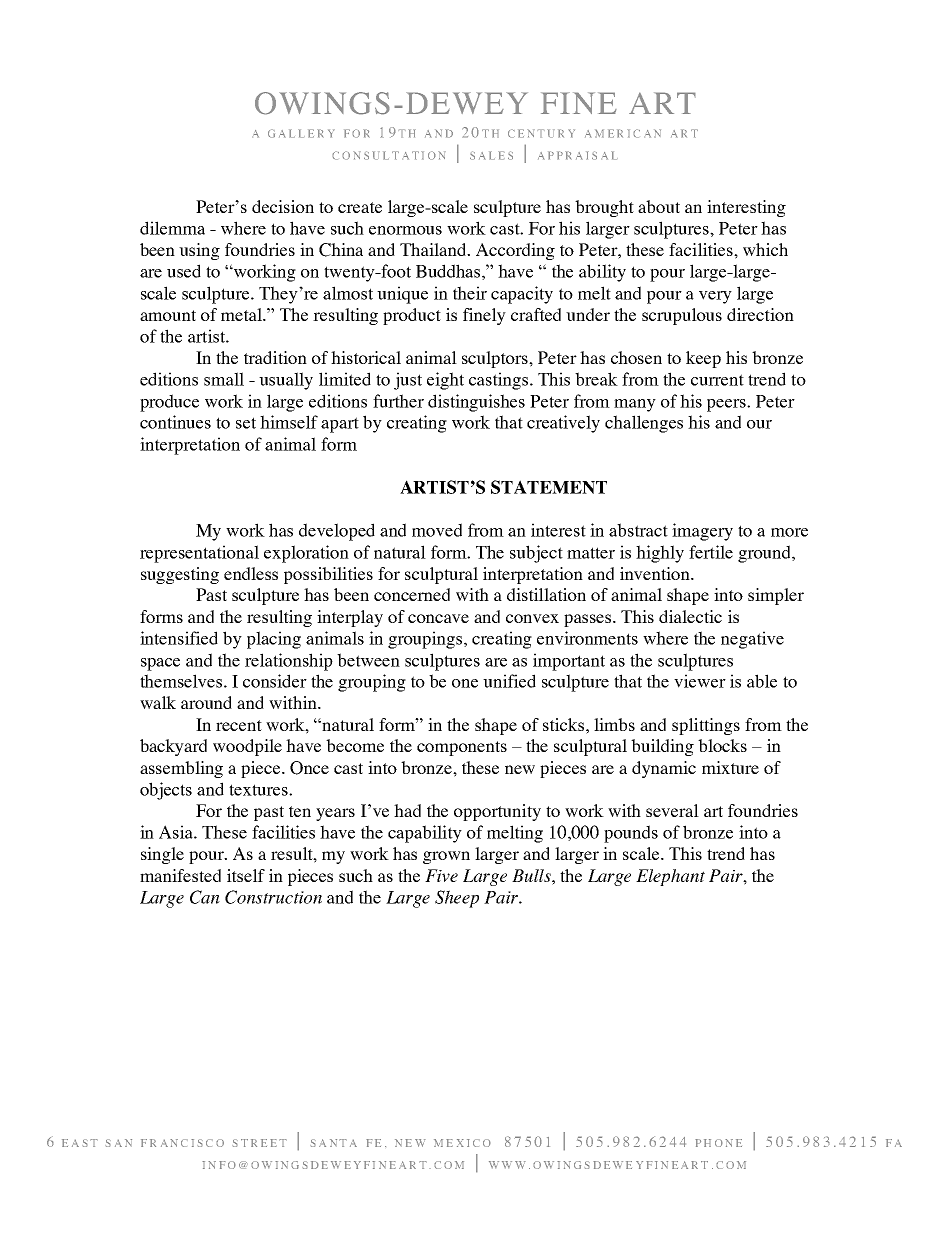 This screenshot has height=1233, width=952. What do you see at coordinates (727, 405) in the screenshot?
I see `peers` at bounding box center [727, 405].
